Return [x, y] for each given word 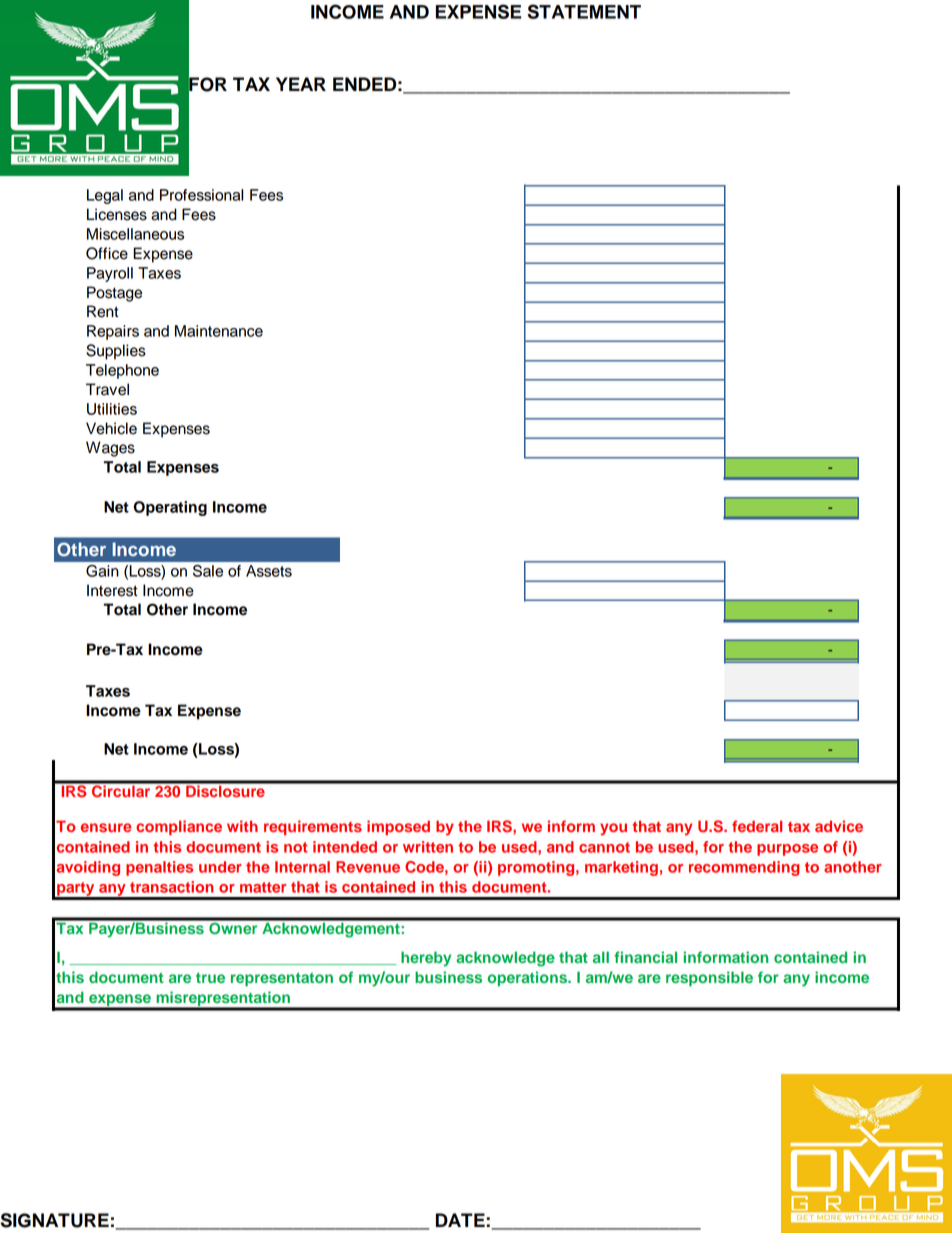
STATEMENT [584, 11]
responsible [709, 979]
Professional [201, 195]
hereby [426, 959]
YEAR [301, 84]
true [210, 978]
